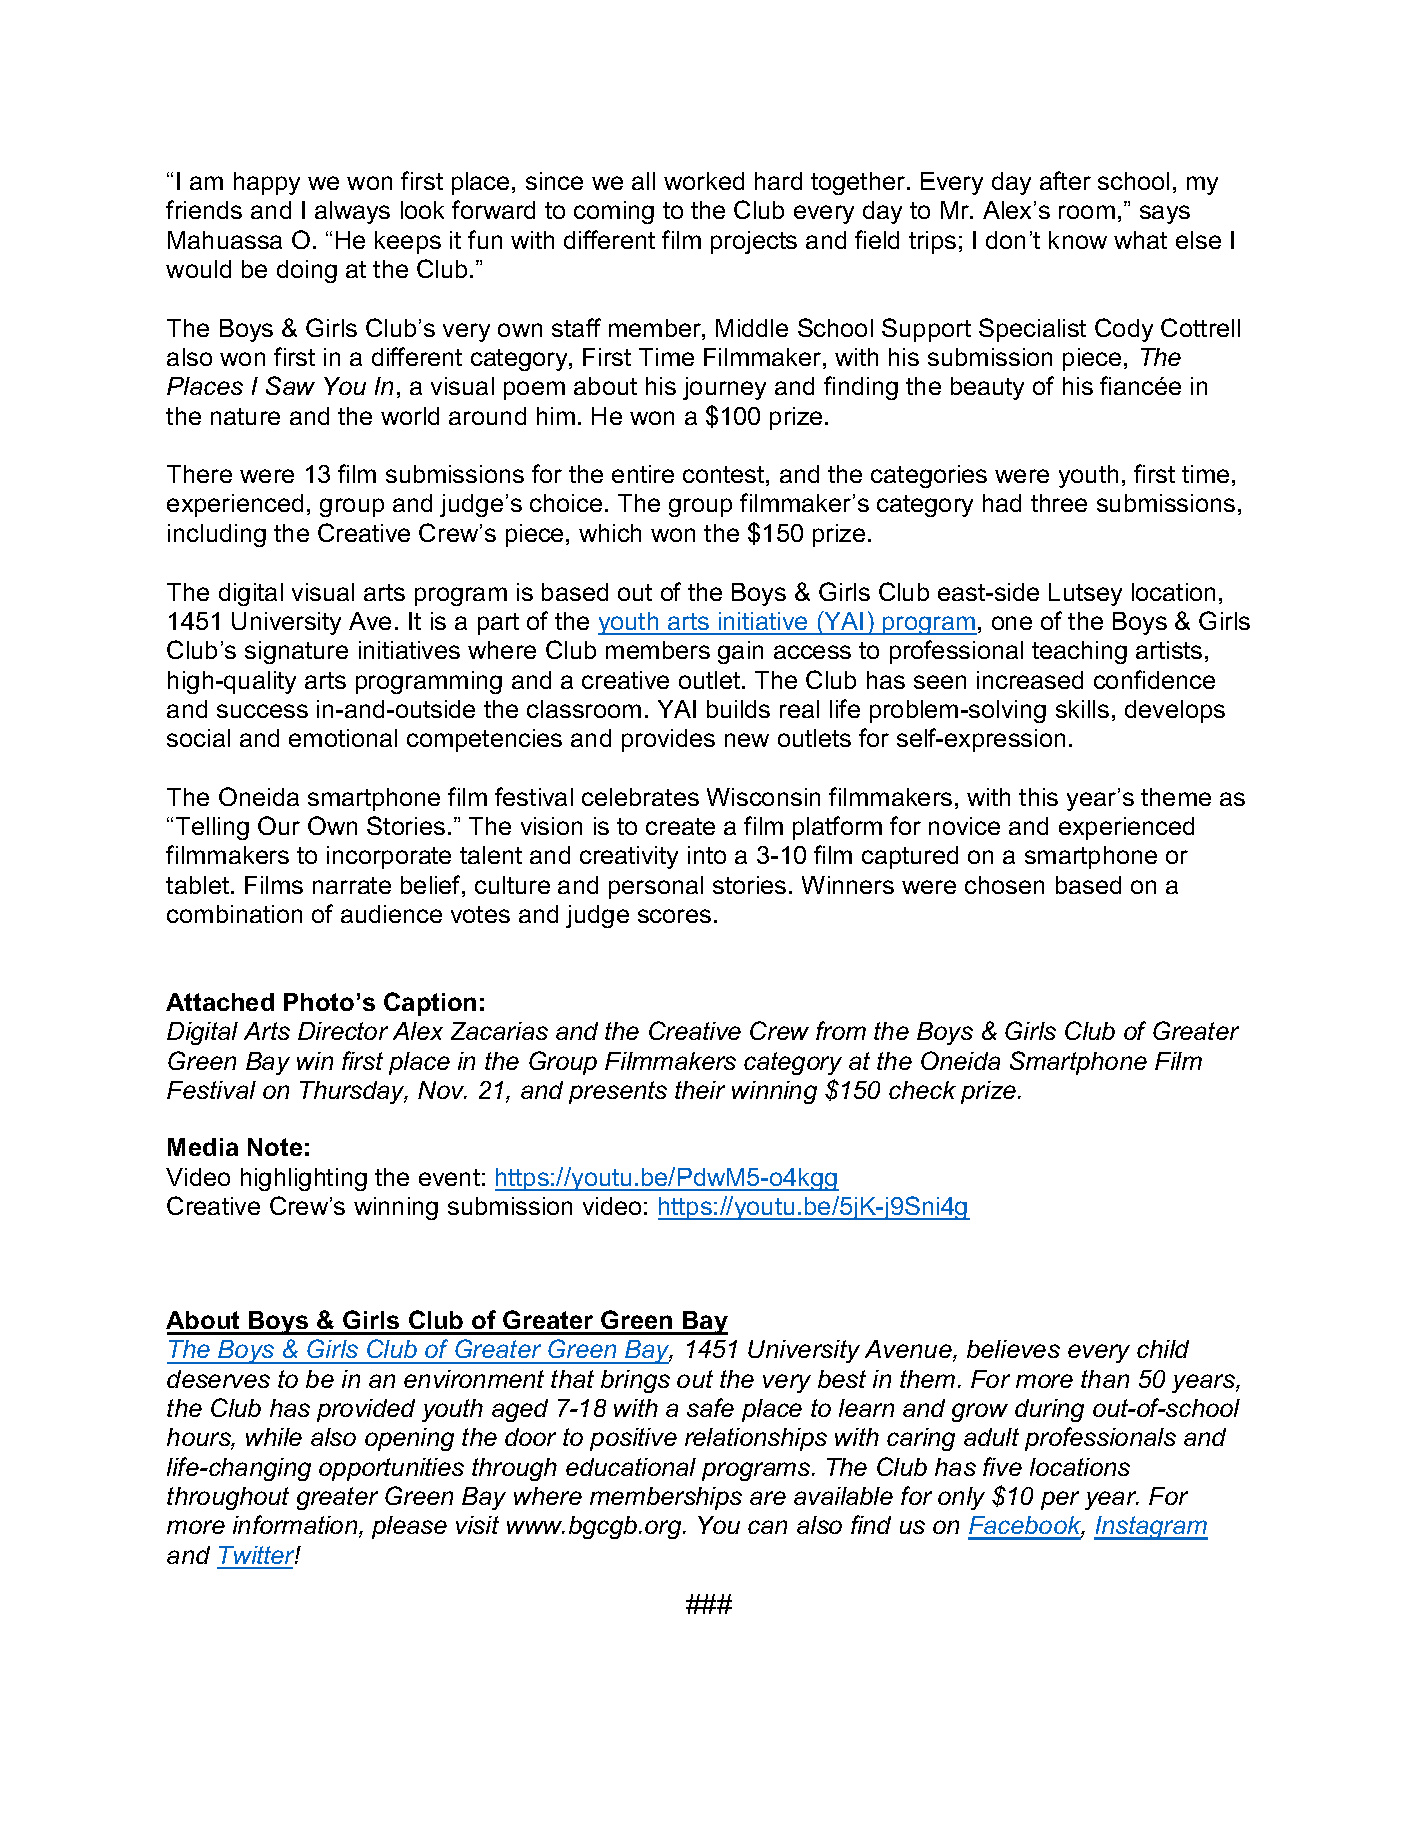  I want to click on check, so click(922, 1090).
